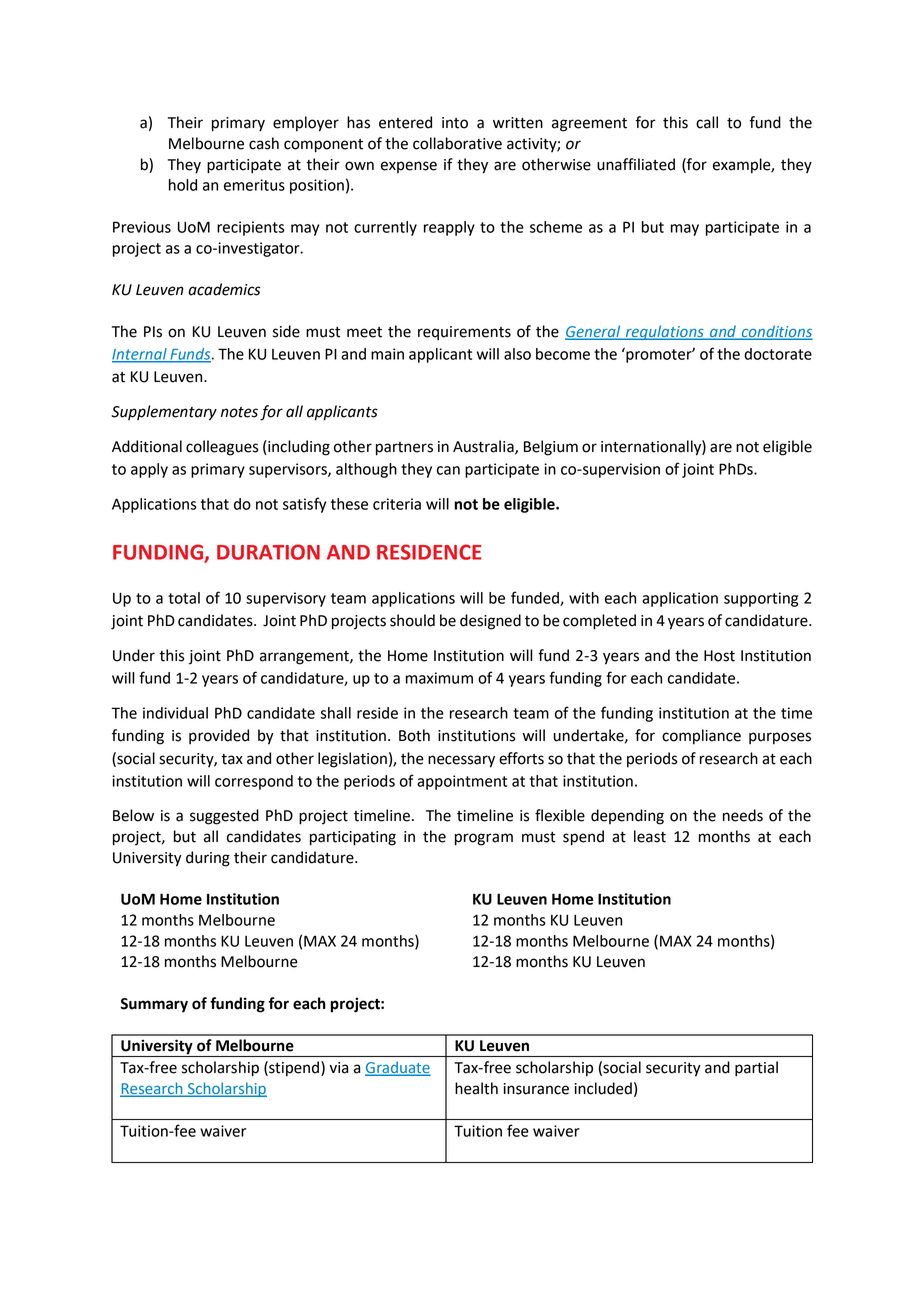 The width and height of the page is (924, 1308). What do you see at coordinates (184, 598) in the page?
I see `total` at bounding box center [184, 598].
